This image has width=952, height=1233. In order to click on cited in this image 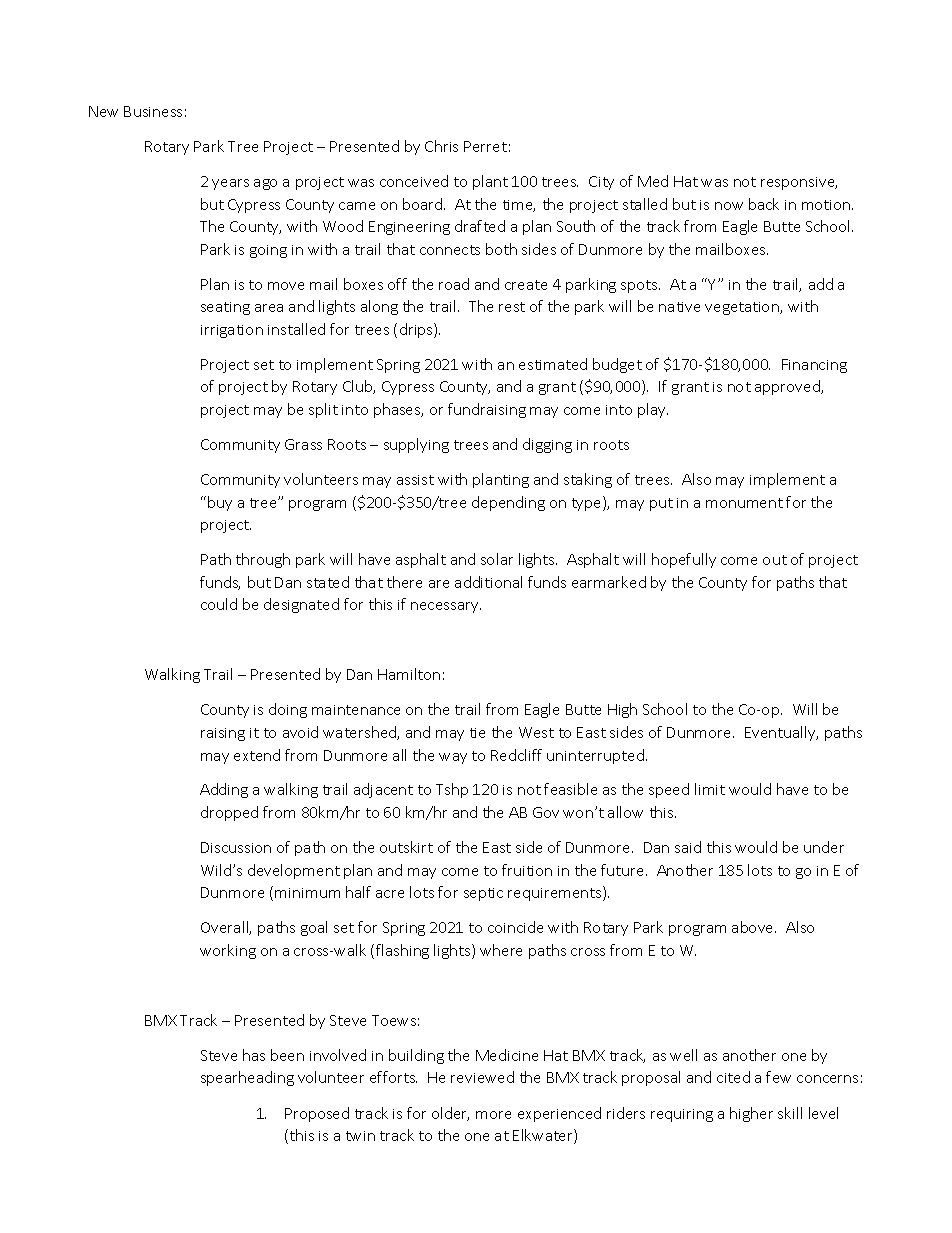, I will do `click(733, 1077)`.
